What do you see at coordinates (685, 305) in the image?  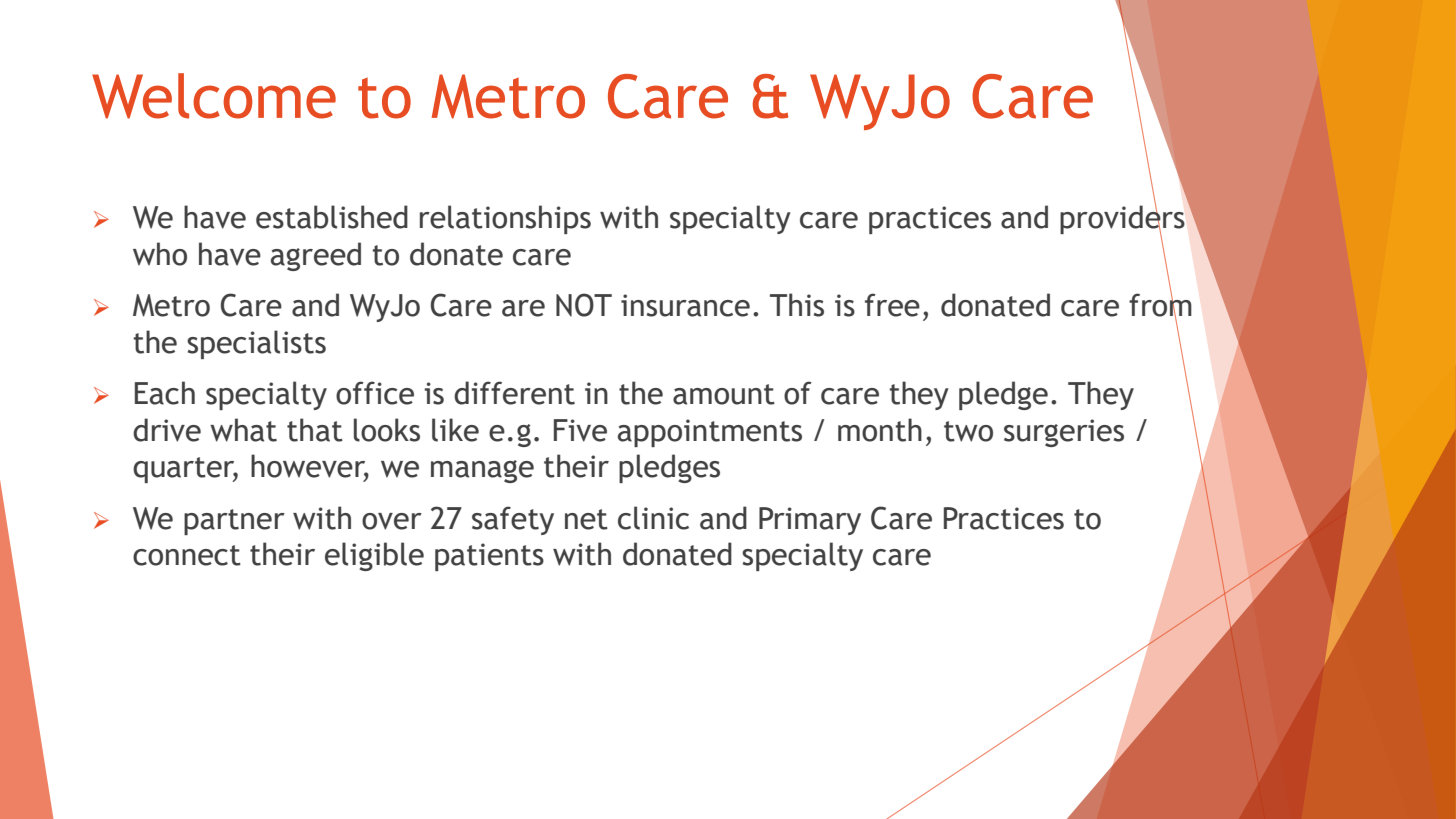 I see `insurance` at bounding box center [685, 305].
